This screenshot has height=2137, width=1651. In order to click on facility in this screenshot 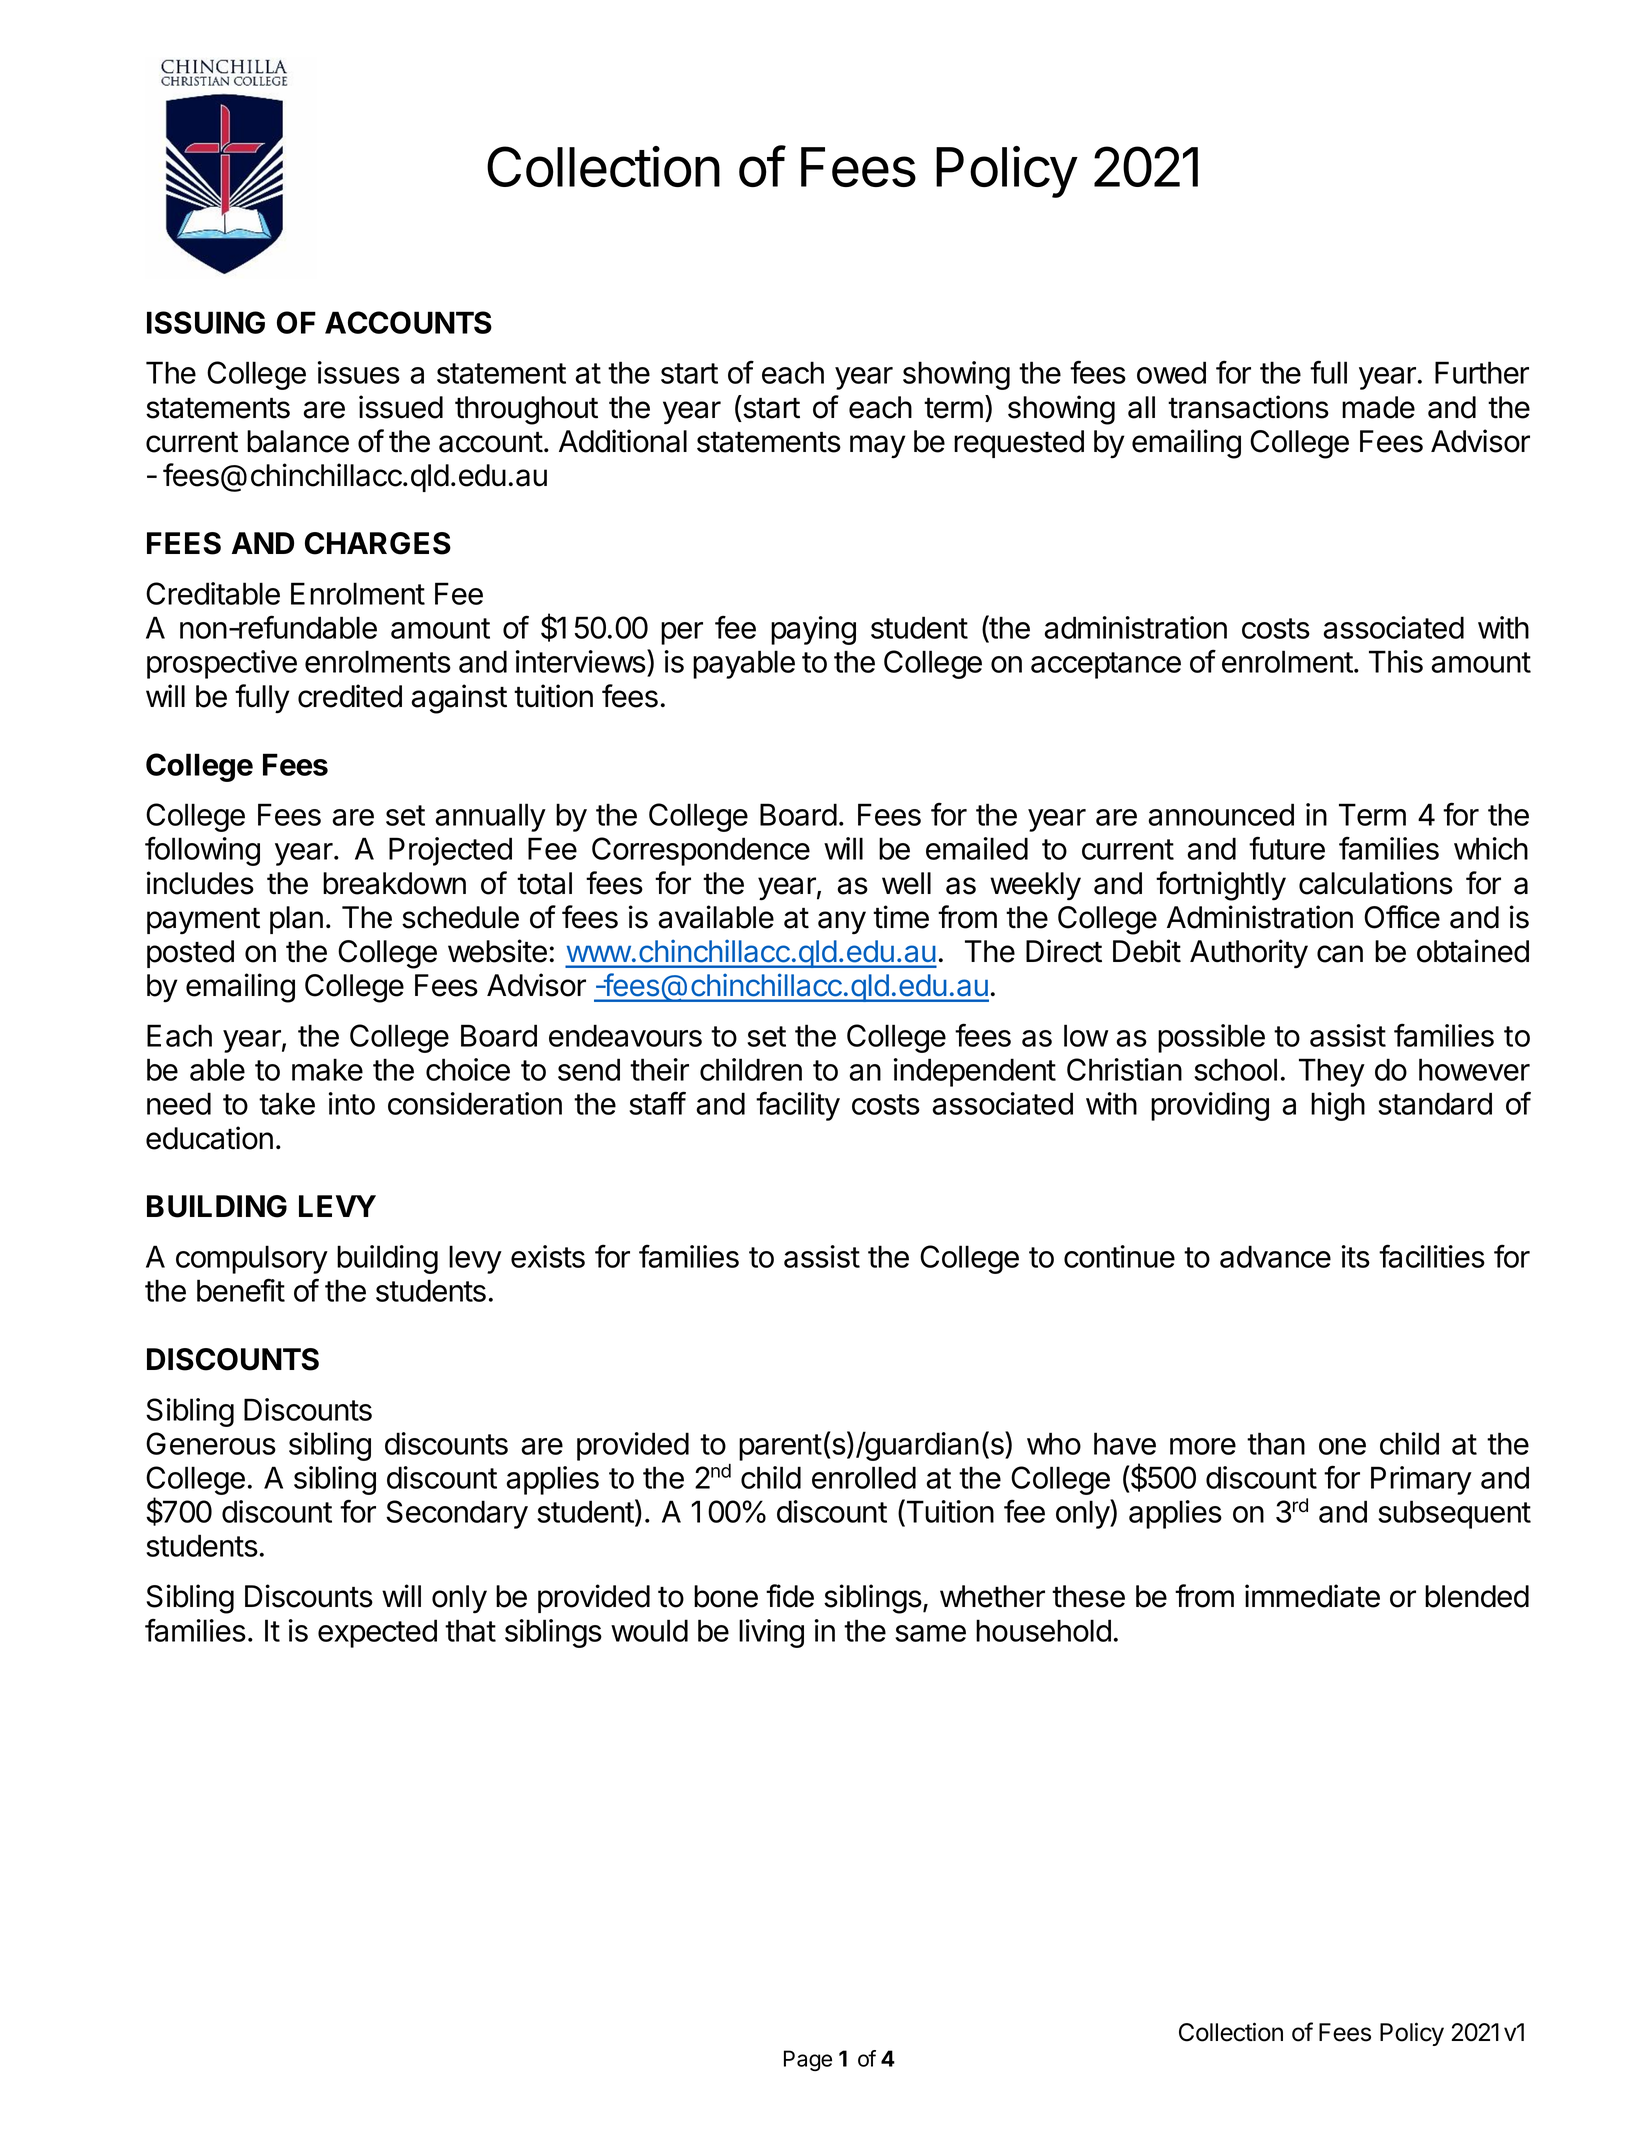, I will do `click(798, 1106)`.
